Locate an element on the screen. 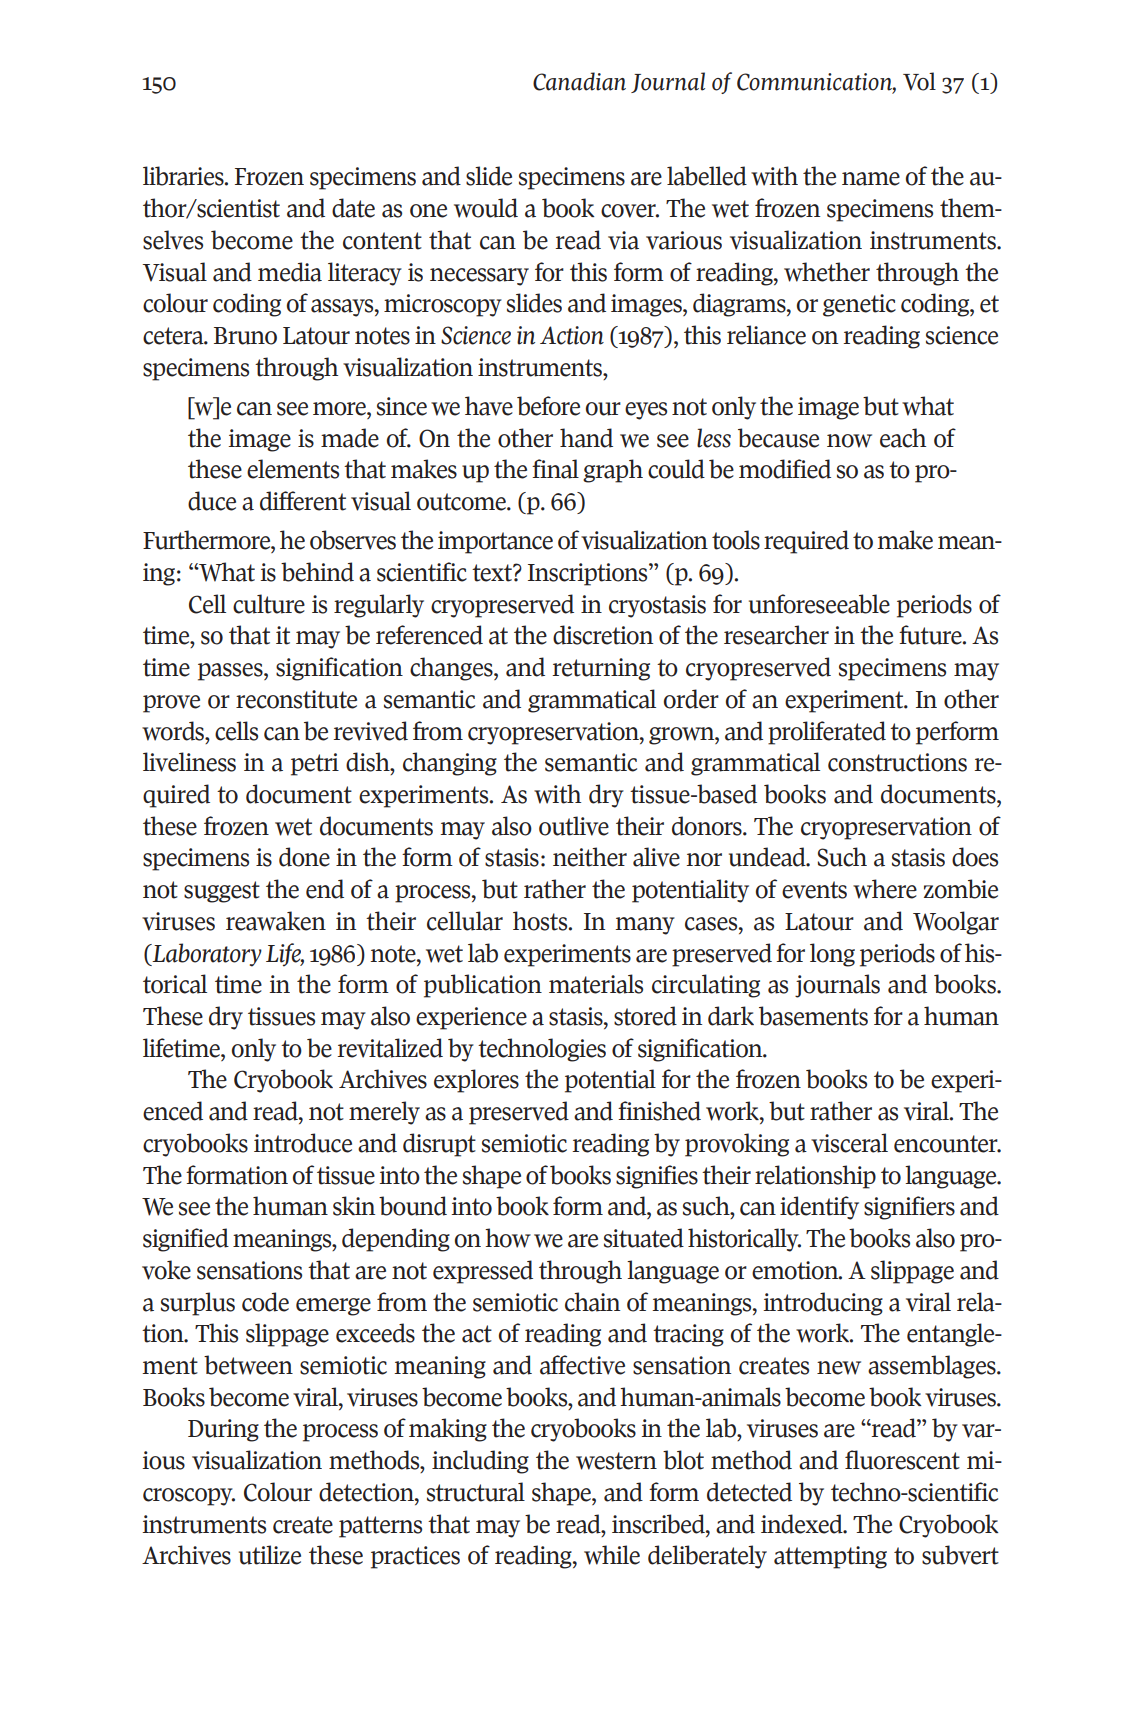 The image size is (1142, 1713). name is located at coordinates (871, 179).
